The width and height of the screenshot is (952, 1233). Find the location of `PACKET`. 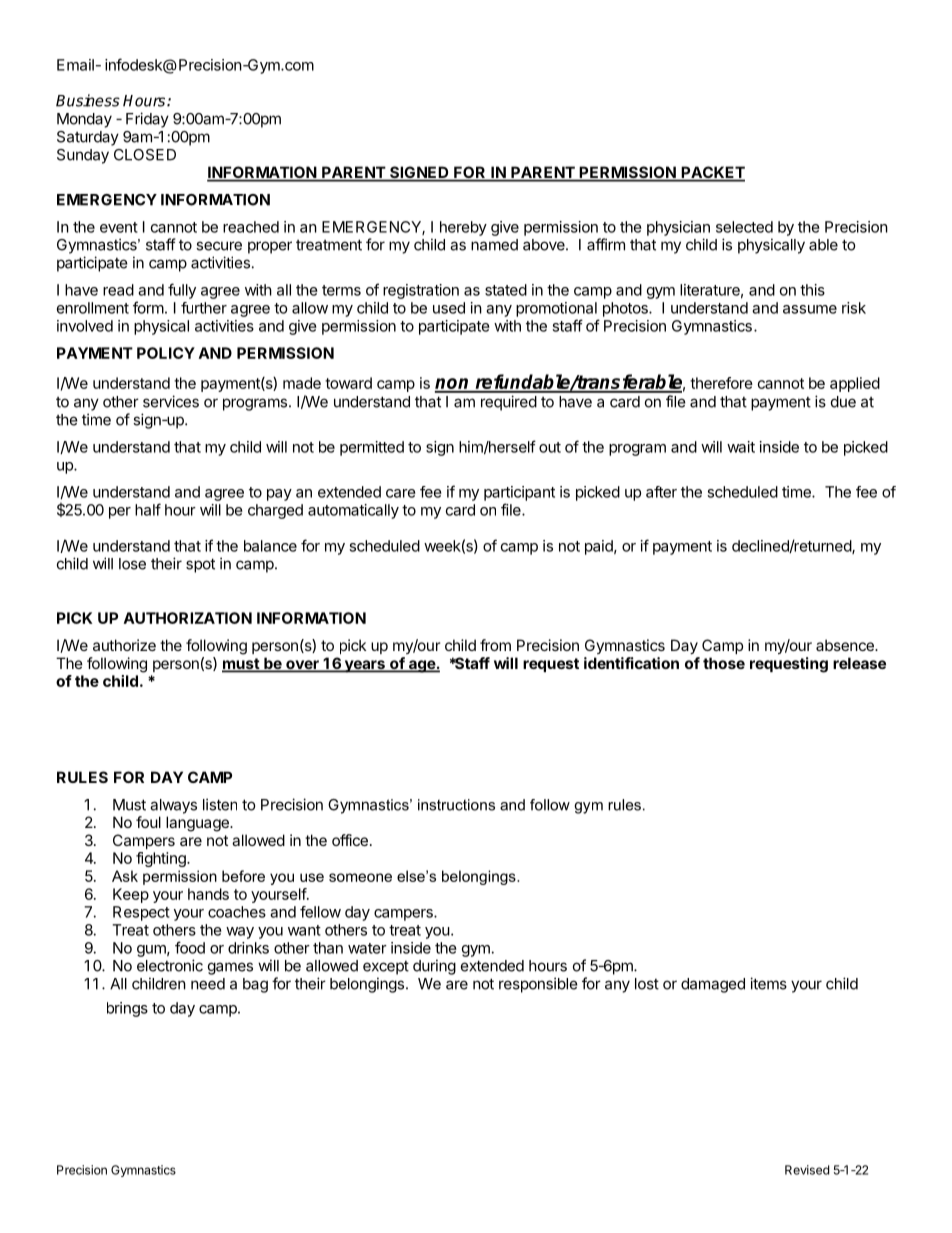

PACKET is located at coordinates (712, 173).
